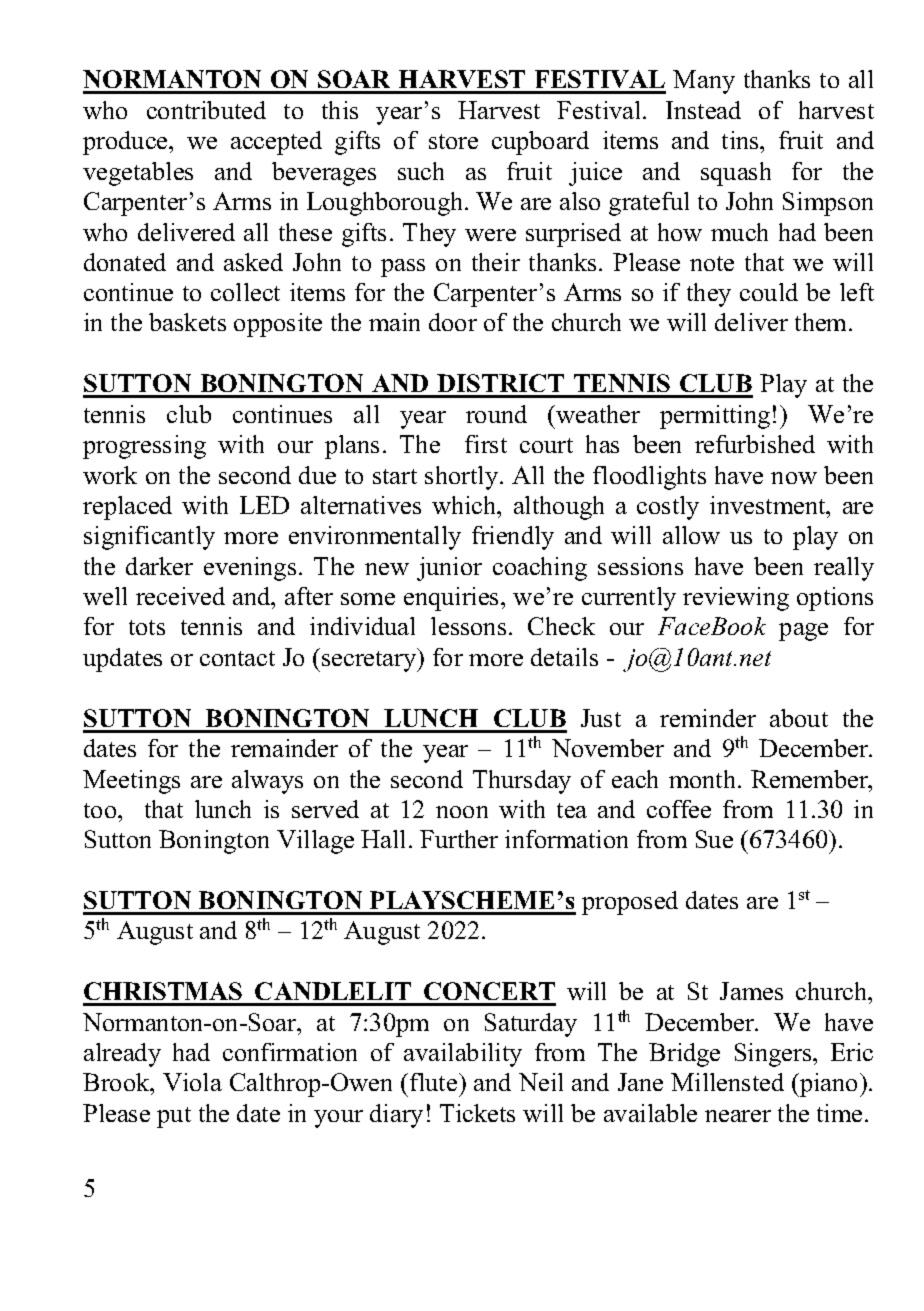  I want to click on progressing, so click(144, 447).
